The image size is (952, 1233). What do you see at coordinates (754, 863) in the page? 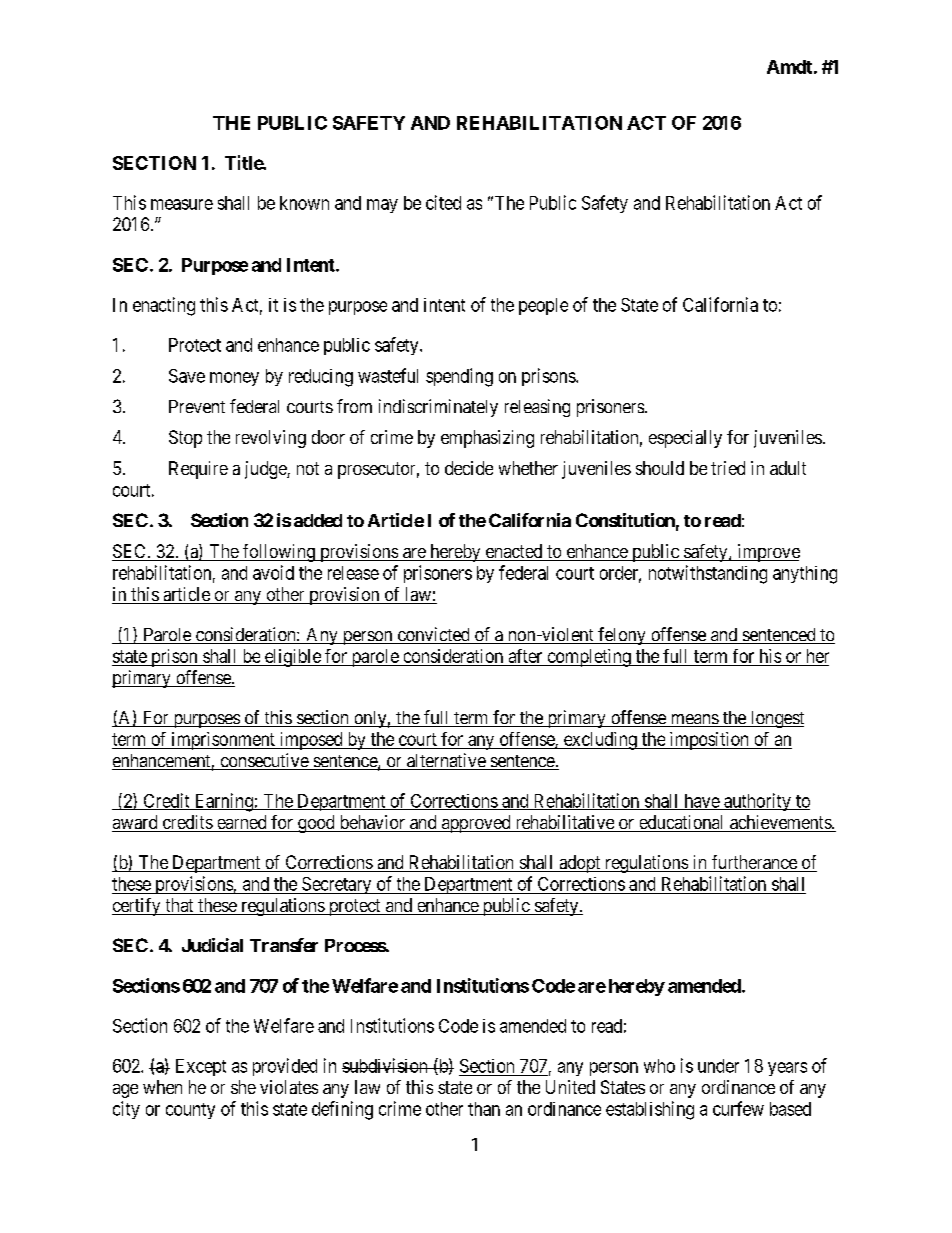
I see `furtherance` at bounding box center [754, 863].
